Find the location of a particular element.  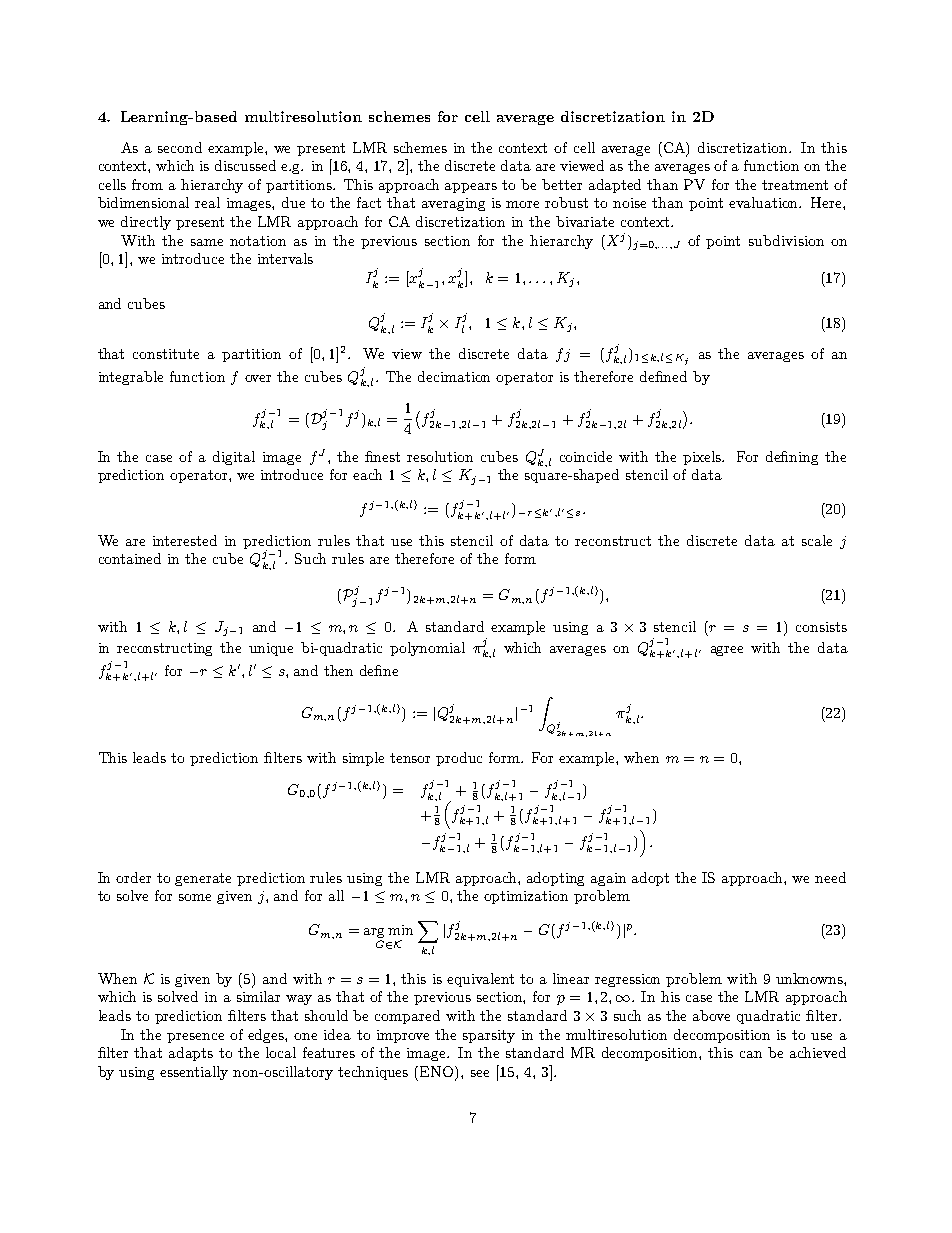

optimization is located at coordinates (526, 897).
